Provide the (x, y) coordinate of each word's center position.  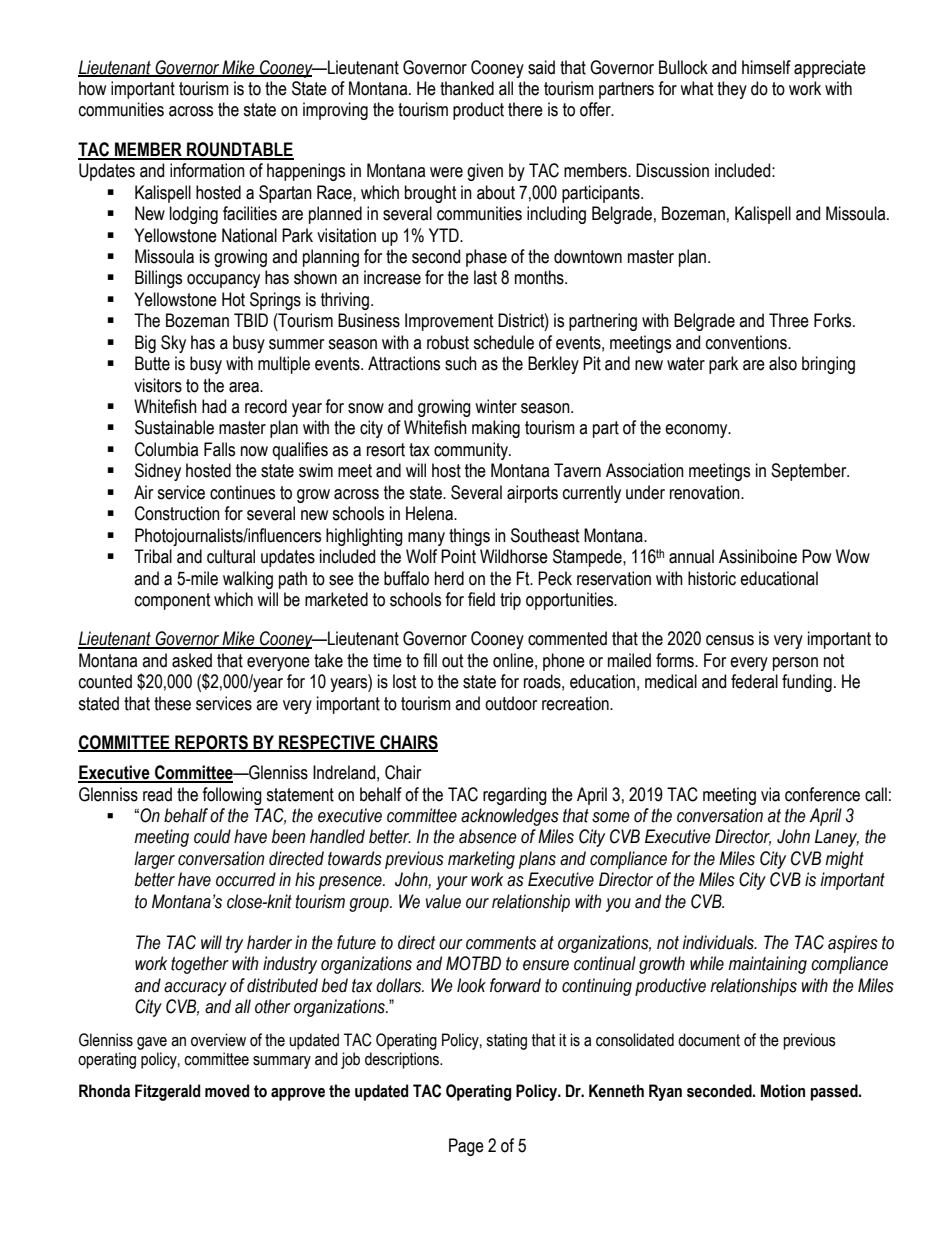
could (212, 836)
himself (766, 67)
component (173, 601)
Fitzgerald (167, 1092)
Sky (173, 344)
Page (466, 1147)
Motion (783, 1091)
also (783, 363)
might (844, 860)
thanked (467, 88)
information (207, 170)
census (730, 640)
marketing (481, 860)
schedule (503, 342)
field (481, 599)
